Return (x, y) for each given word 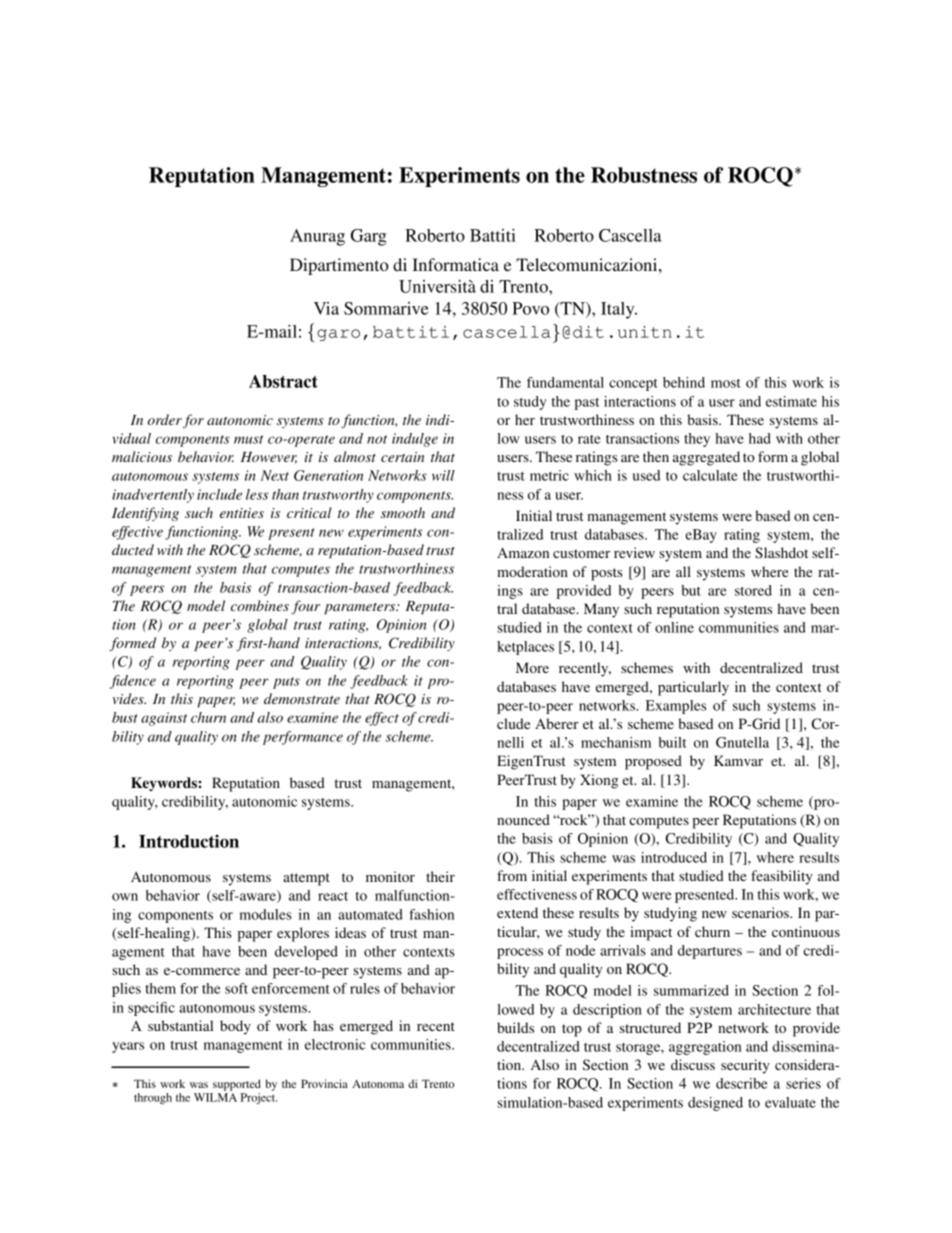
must (248, 439)
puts (286, 683)
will (443, 475)
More (532, 667)
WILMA (215, 1097)
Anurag (317, 237)
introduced (674, 857)
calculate (710, 475)
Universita (437, 286)
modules (266, 914)
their (440, 876)
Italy (619, 310)
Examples (676, 707)
